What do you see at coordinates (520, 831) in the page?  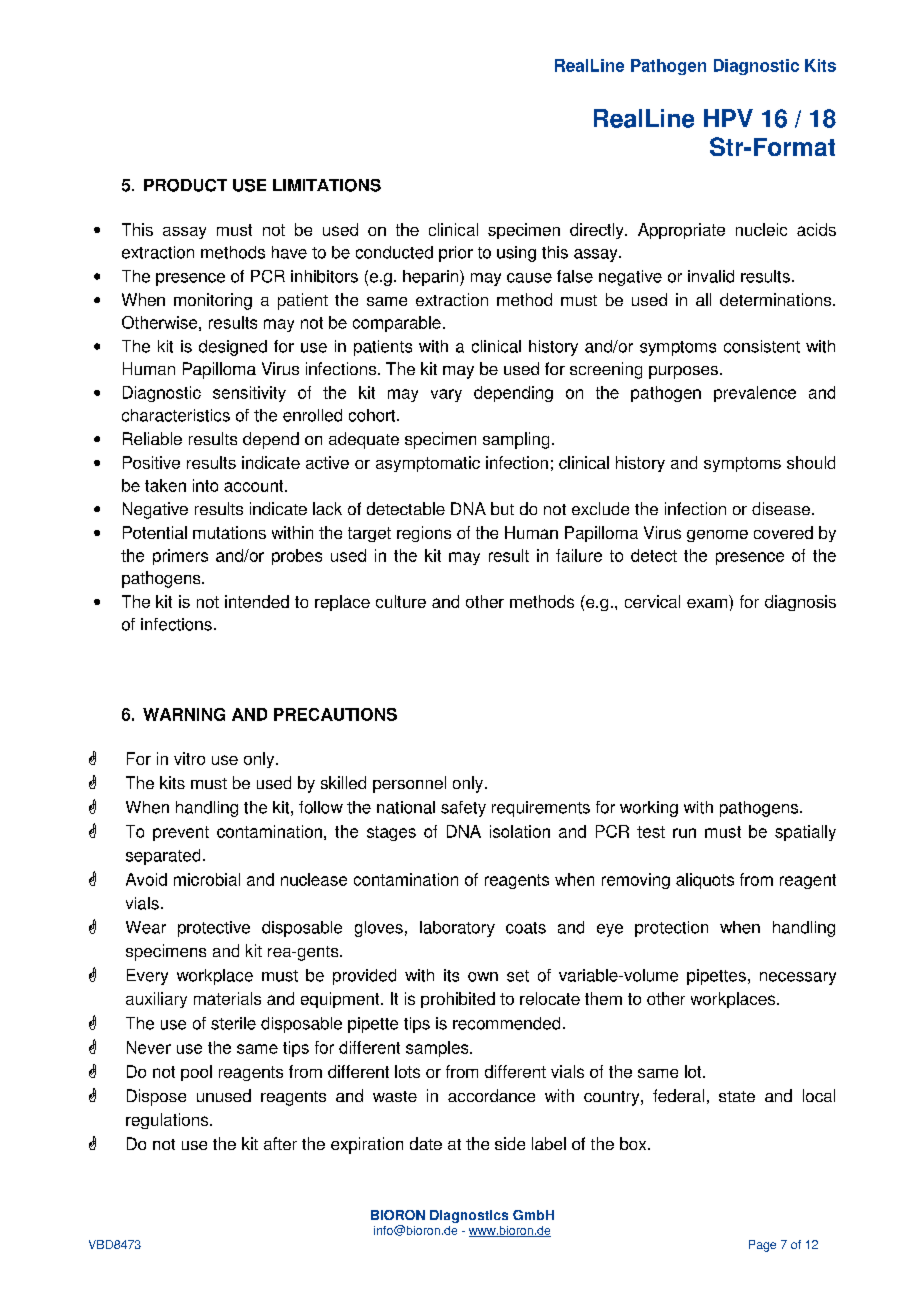 I see `isolation` at bounding box center [520, 831].
